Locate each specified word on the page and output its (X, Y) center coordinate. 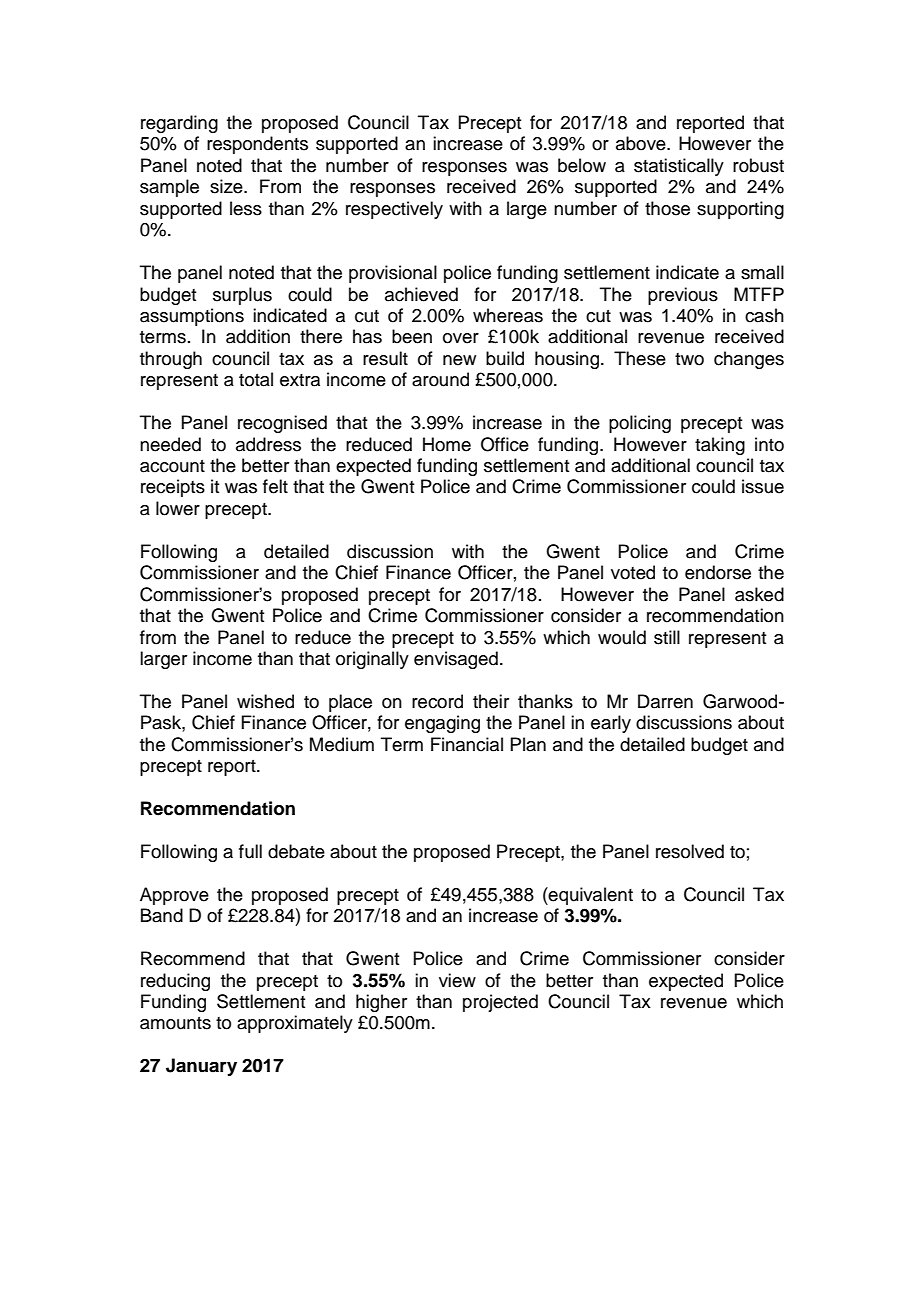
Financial (467, 744)
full (250, 851)
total (256, 379)
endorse (718, 572)
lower (178, 508)
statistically (679, 167)
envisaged (456, 660)
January (201, 1067)
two (689, 359)
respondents (257, 145)
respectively (394, 210)
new (459, 360)
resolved (690, 851)
